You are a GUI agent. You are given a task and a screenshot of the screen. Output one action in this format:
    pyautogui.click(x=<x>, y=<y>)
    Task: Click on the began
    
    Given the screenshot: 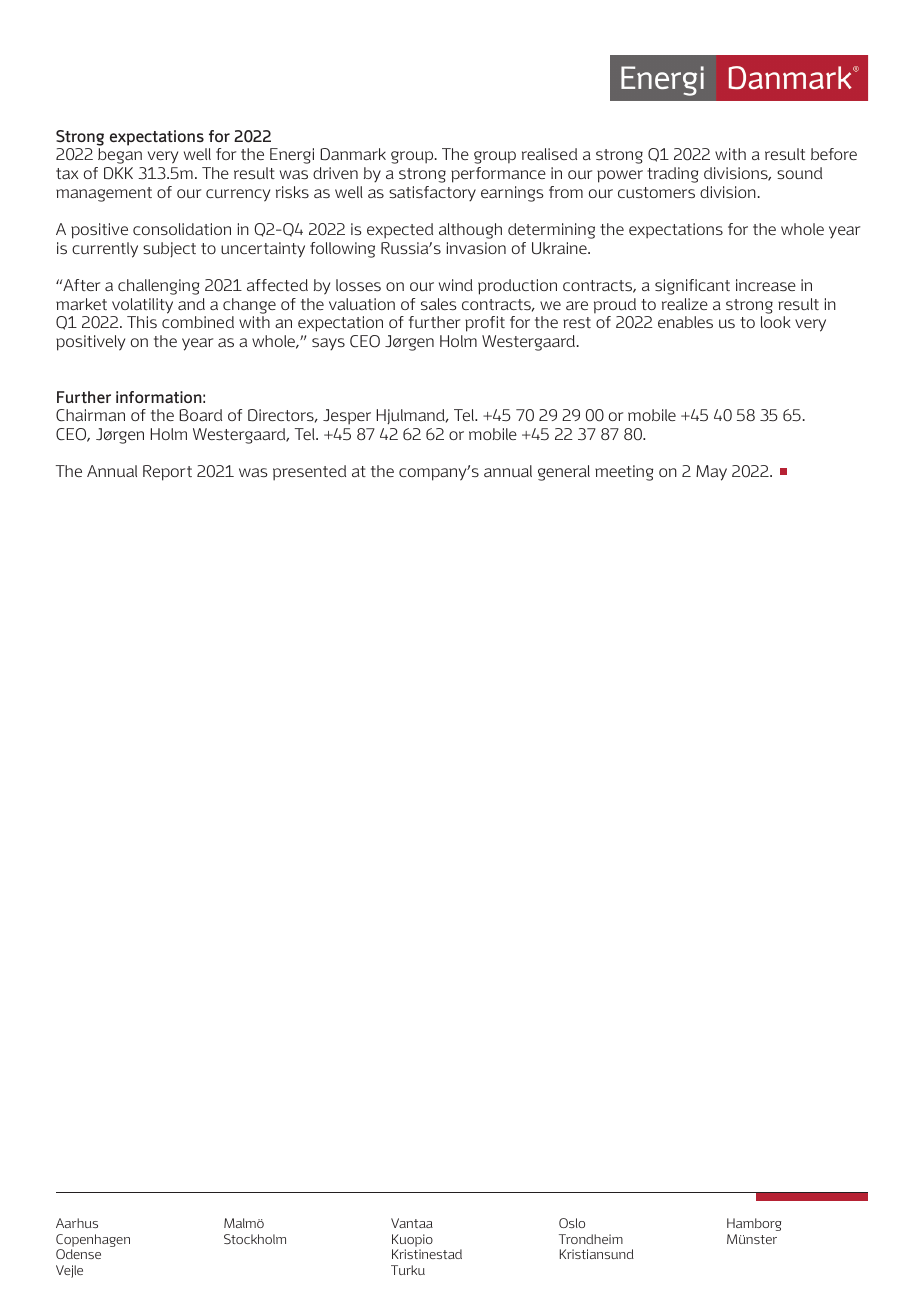 What is the action you would take?
    pyautogui.click(x=120, y=156)
